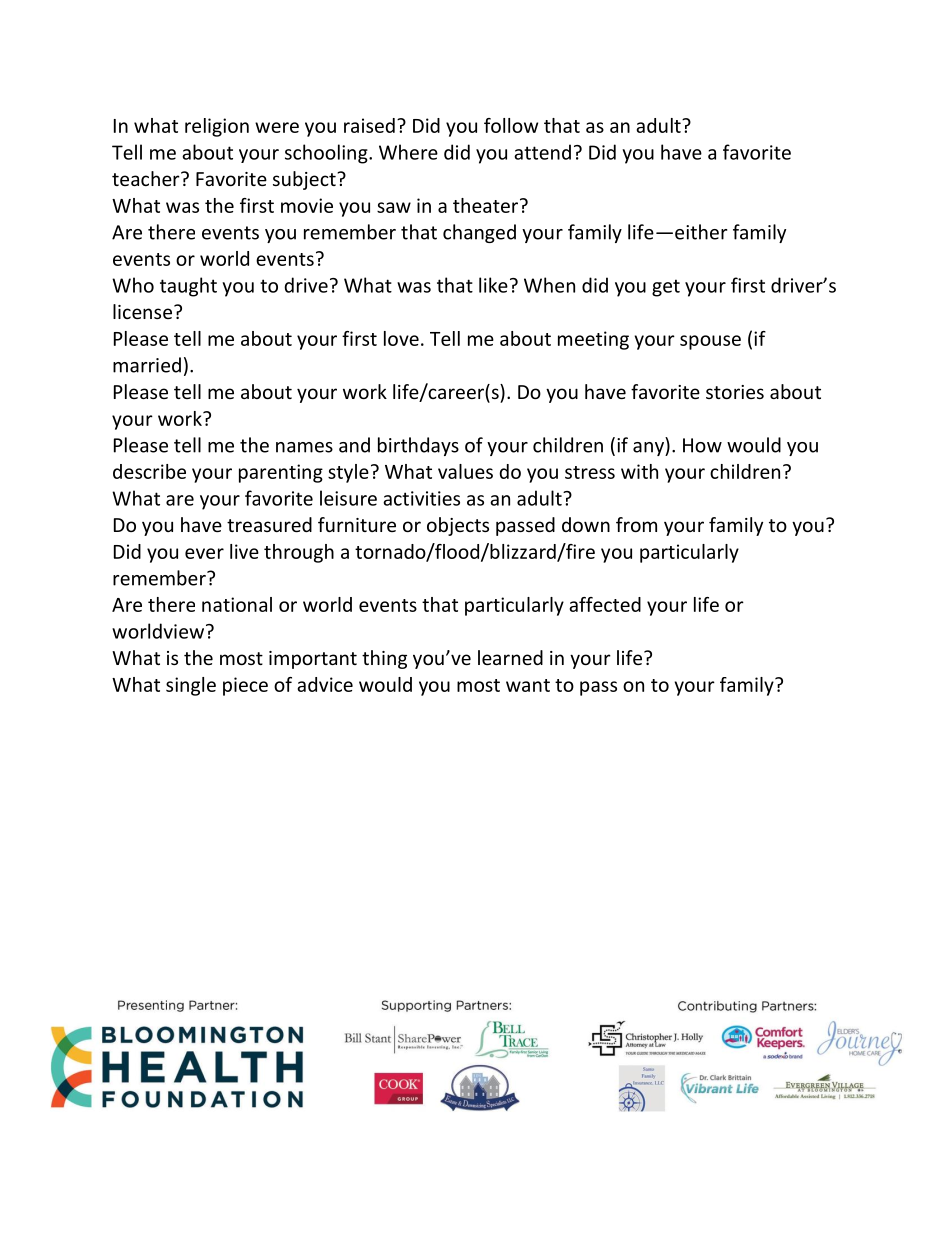 The width and height of the page is (952, 1233). I want to click on taught, so click(188, 287).
